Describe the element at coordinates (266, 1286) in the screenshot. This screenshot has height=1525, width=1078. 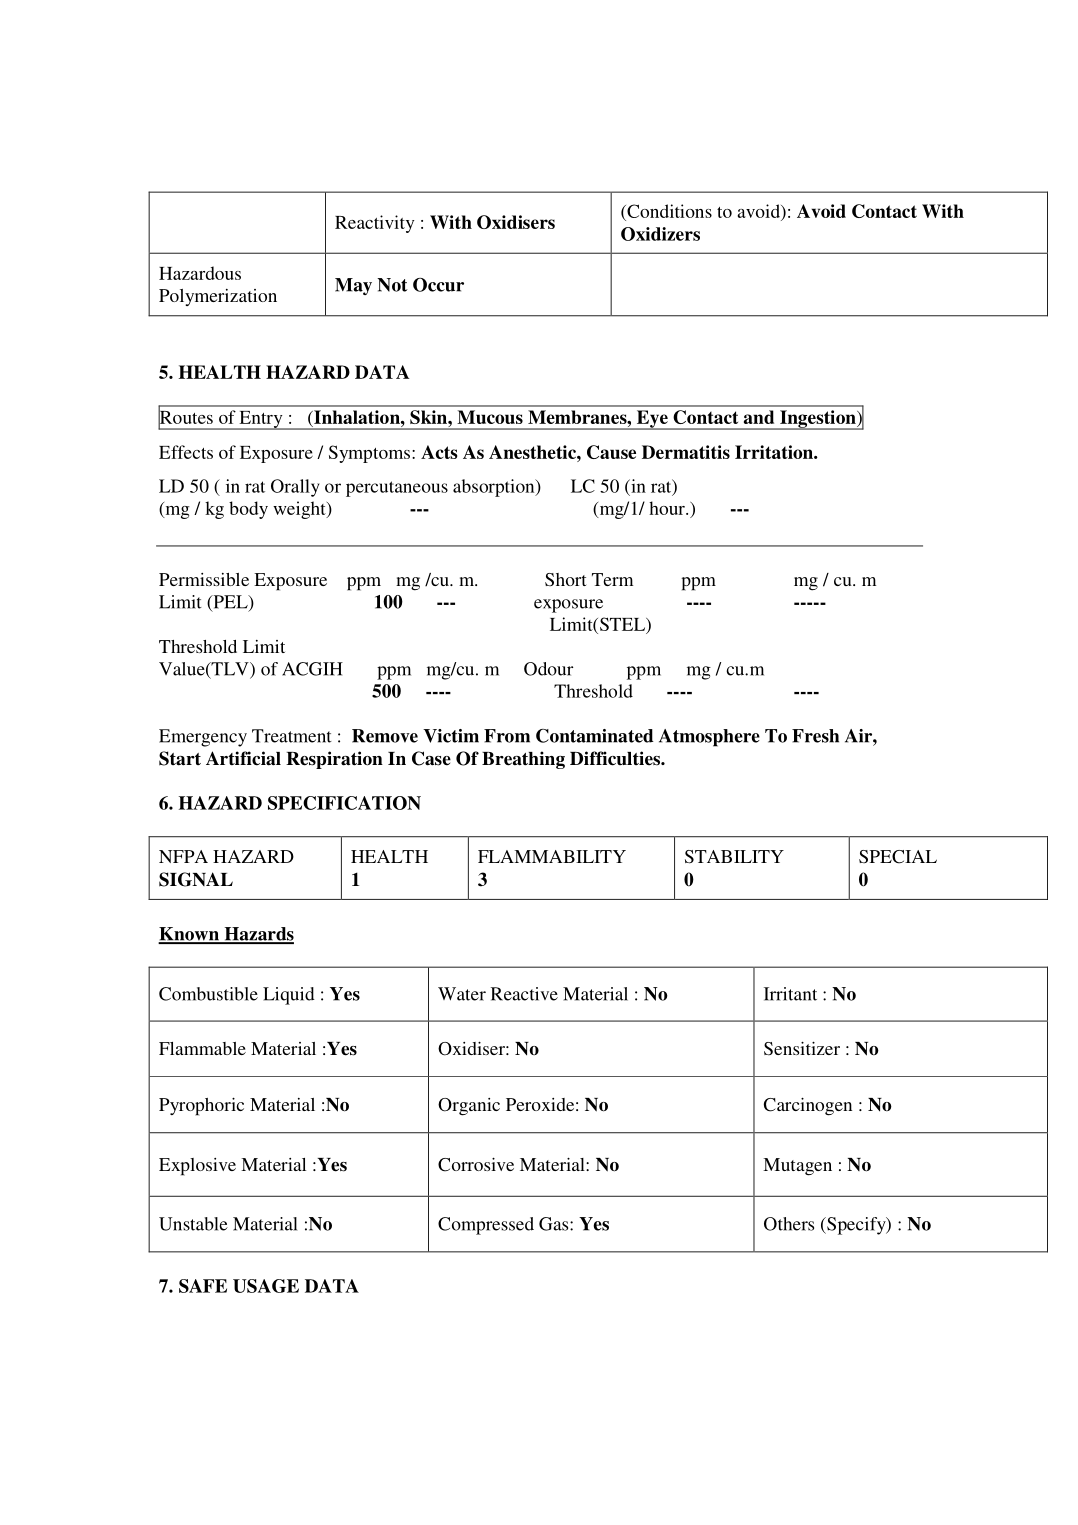
I see `USAGE` at that location.
